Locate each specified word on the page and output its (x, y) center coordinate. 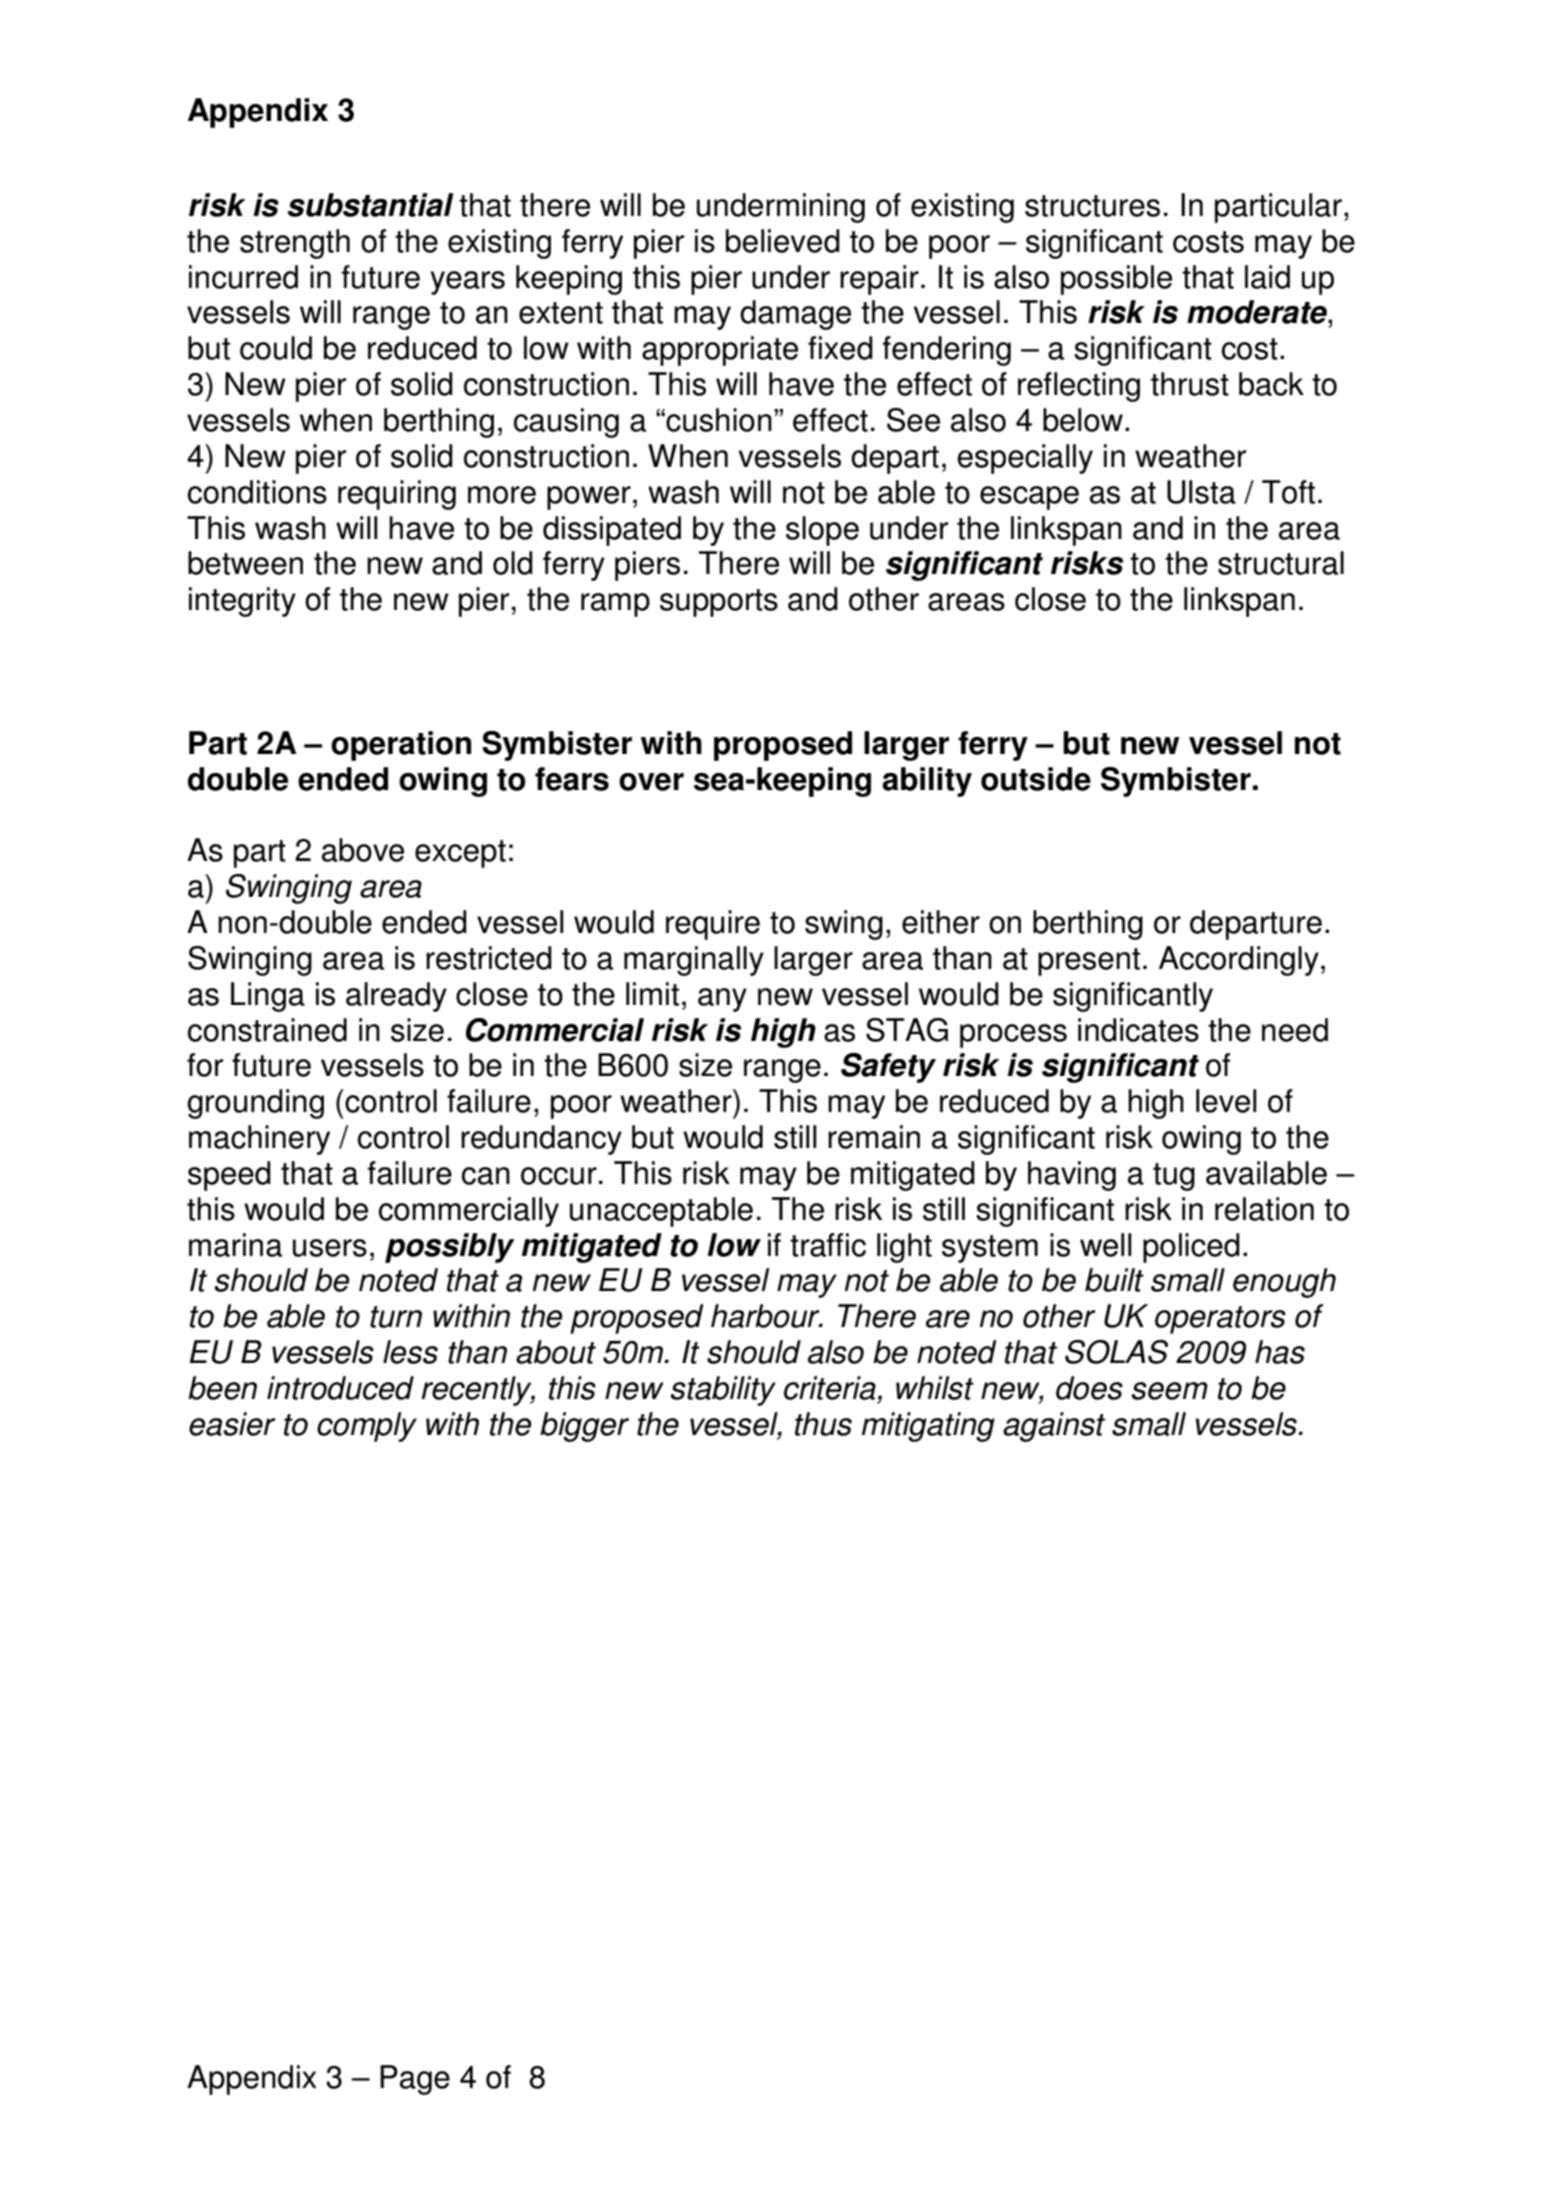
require (713, 925)
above (363, 850)
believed (783, 241)
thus (823, 1424)
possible (1116, 280)
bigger (584, 1427)
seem (1169, 1391)
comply (367, 1427)
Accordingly (1239, 961)
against (1054, 1427)
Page (415, 2080)
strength (295, 244)
